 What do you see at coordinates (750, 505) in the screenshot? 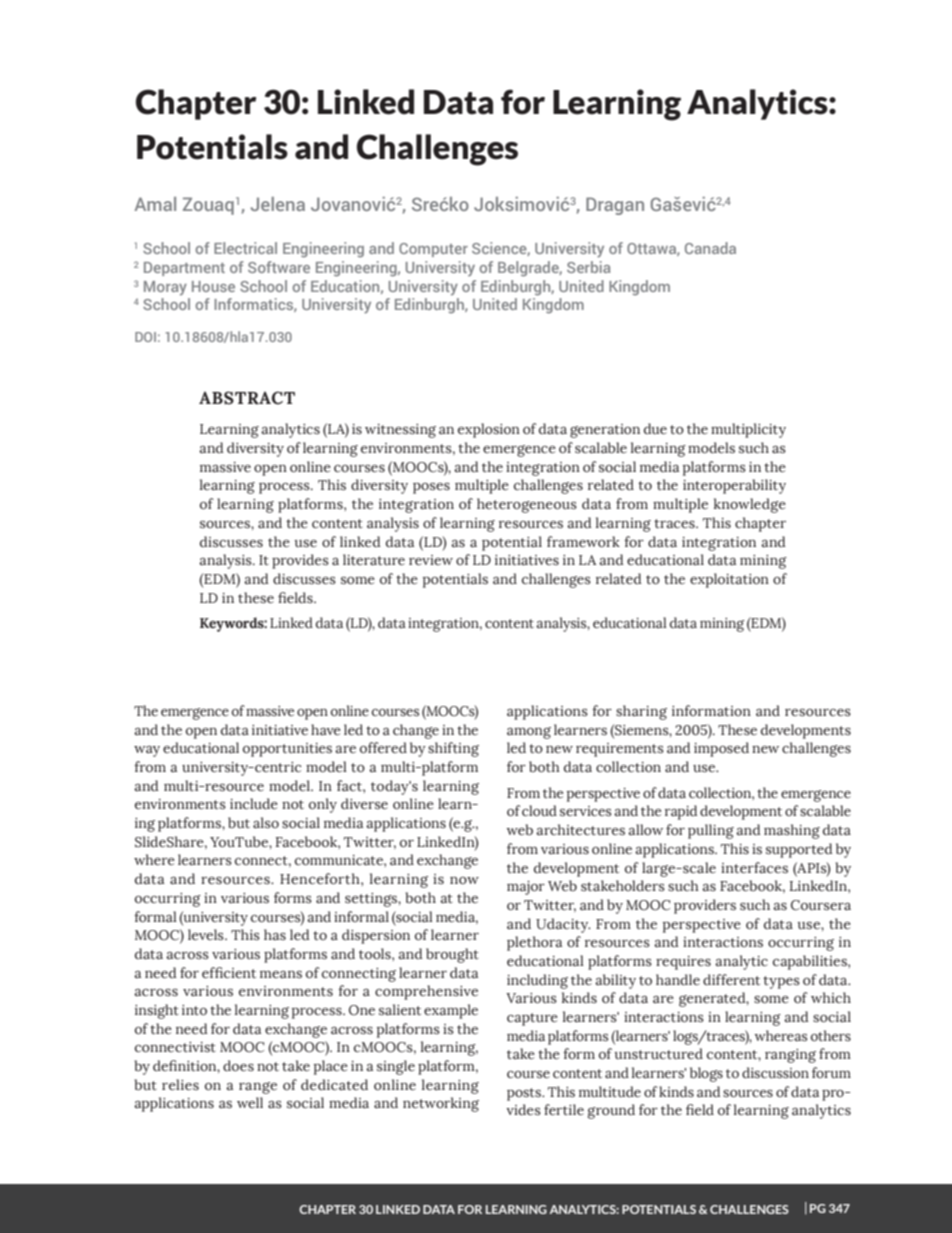
I see `knowledge` at bounding box center [750, 505].
